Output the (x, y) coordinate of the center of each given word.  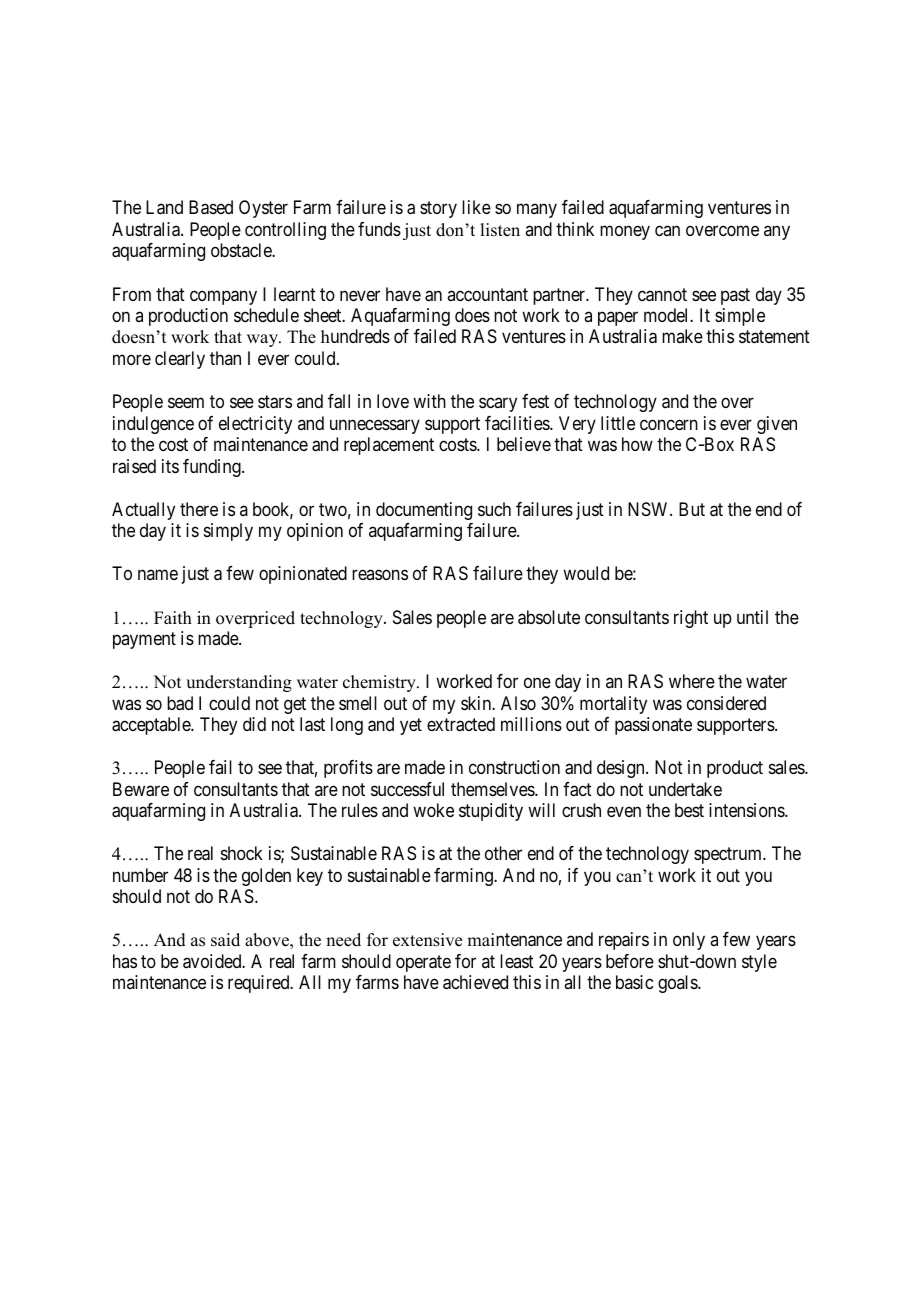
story (438, 210)
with (429, 401)
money (625, 232)
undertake (685, 789)
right (691, 619)
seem (186, 403)
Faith (173, 617)
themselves (493, 789)
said (225, 940)
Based (211, 207)
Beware (141, 789)
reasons (380, 575)
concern (669, 424)
